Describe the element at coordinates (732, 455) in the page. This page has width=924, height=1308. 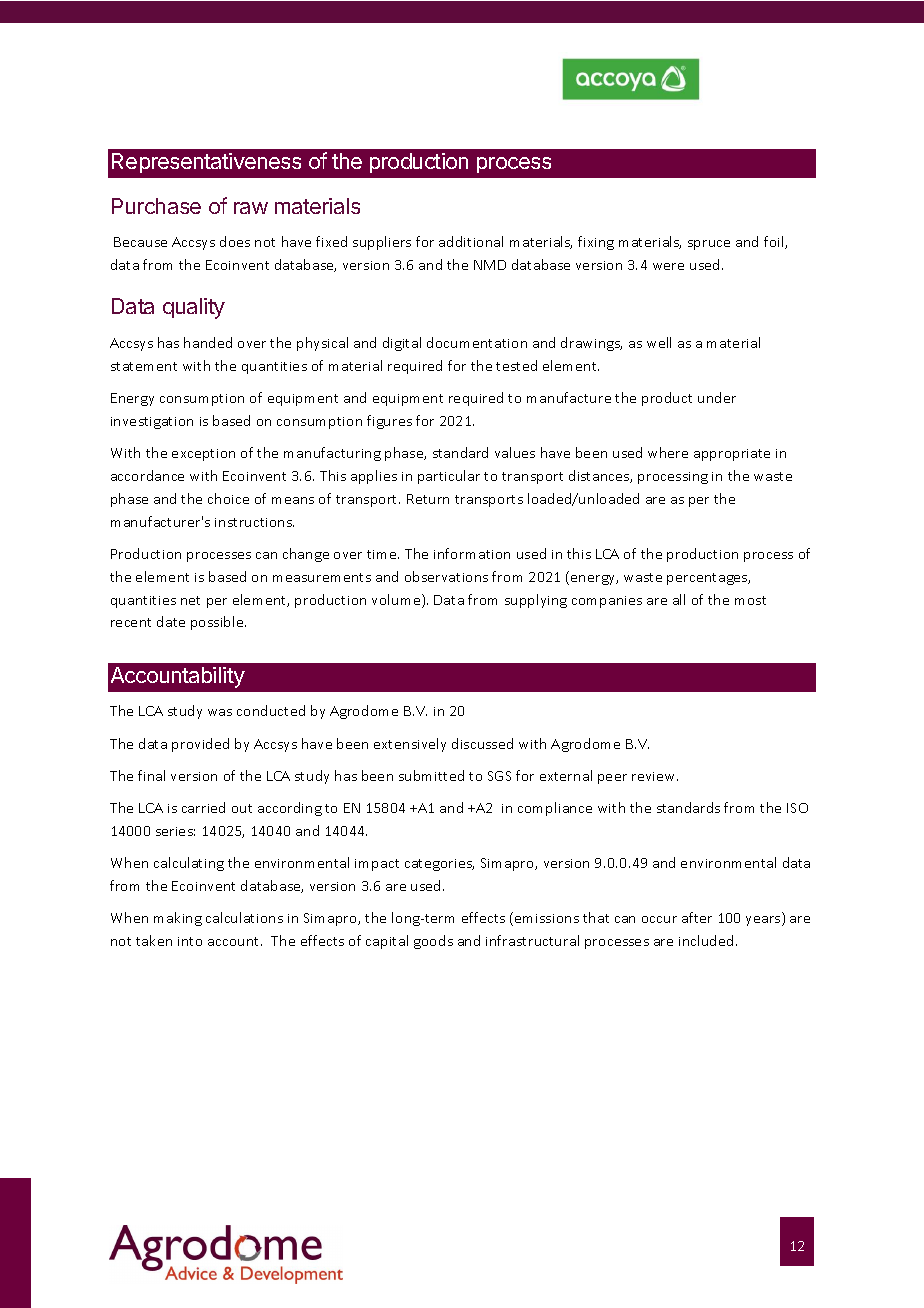
I see `appropriate` at that location.
